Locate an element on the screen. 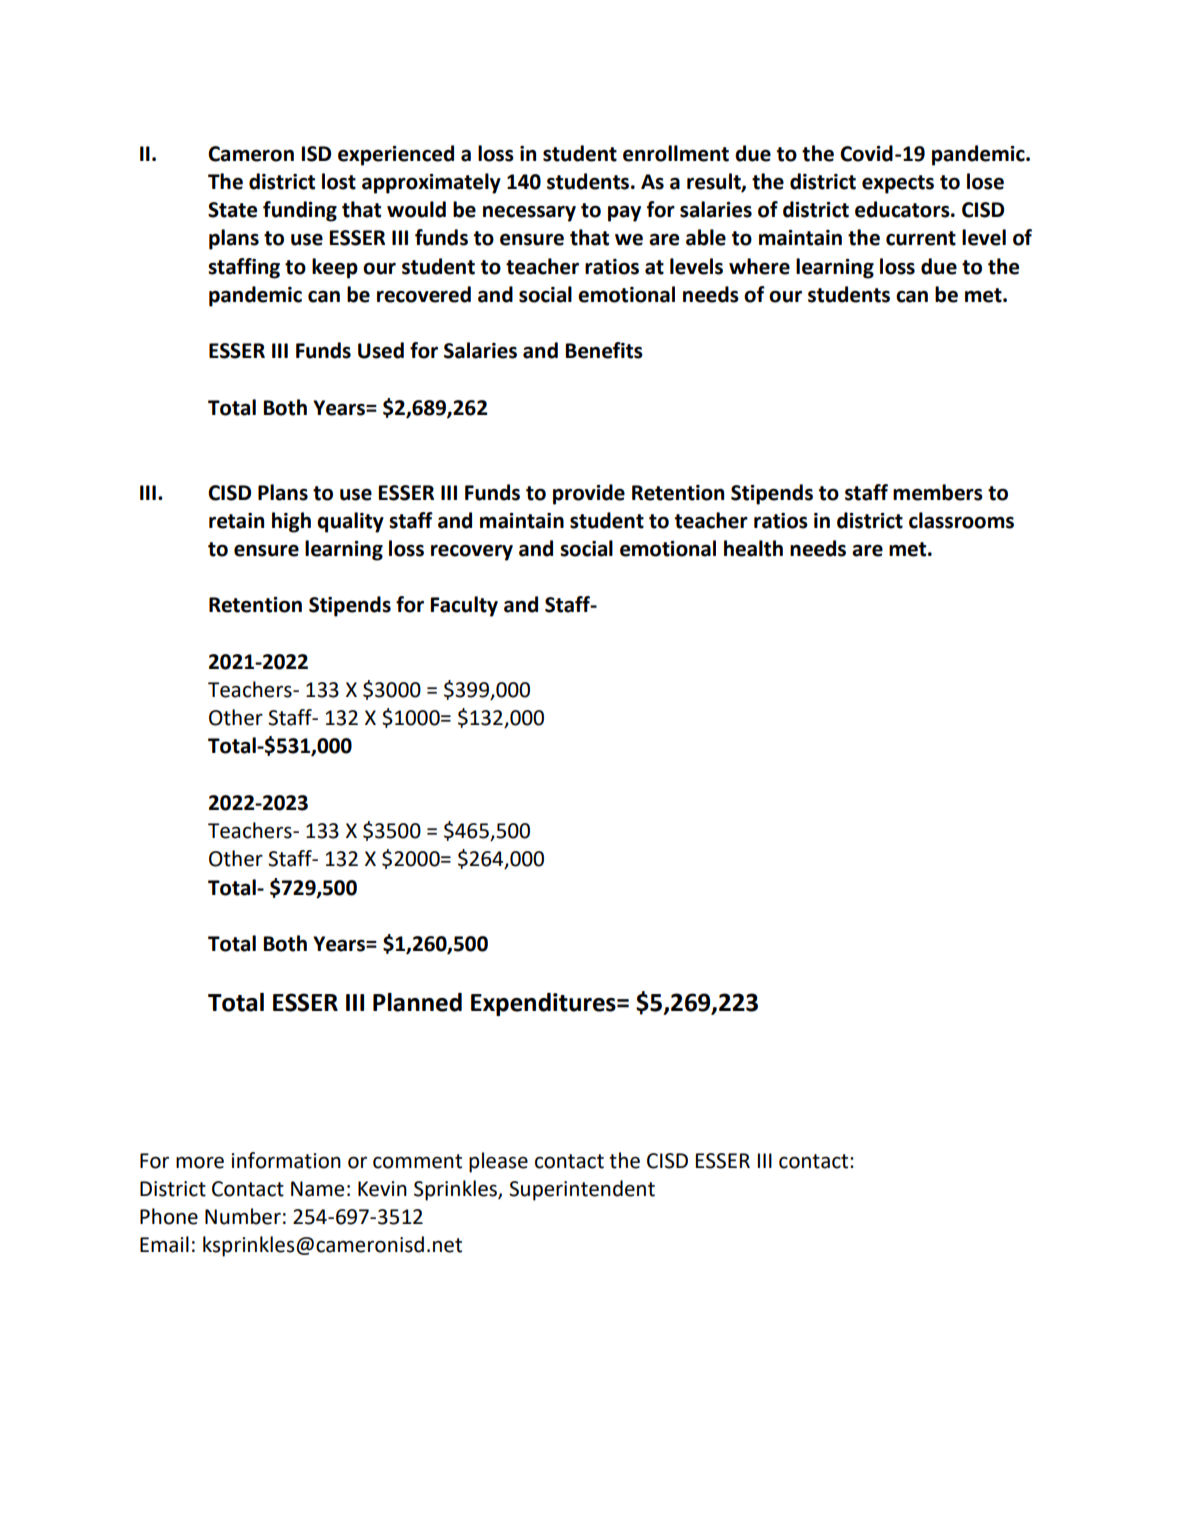 The width and height of the screenshot is (1179, 1526). Faculty is located at coordinates (464, 606).
